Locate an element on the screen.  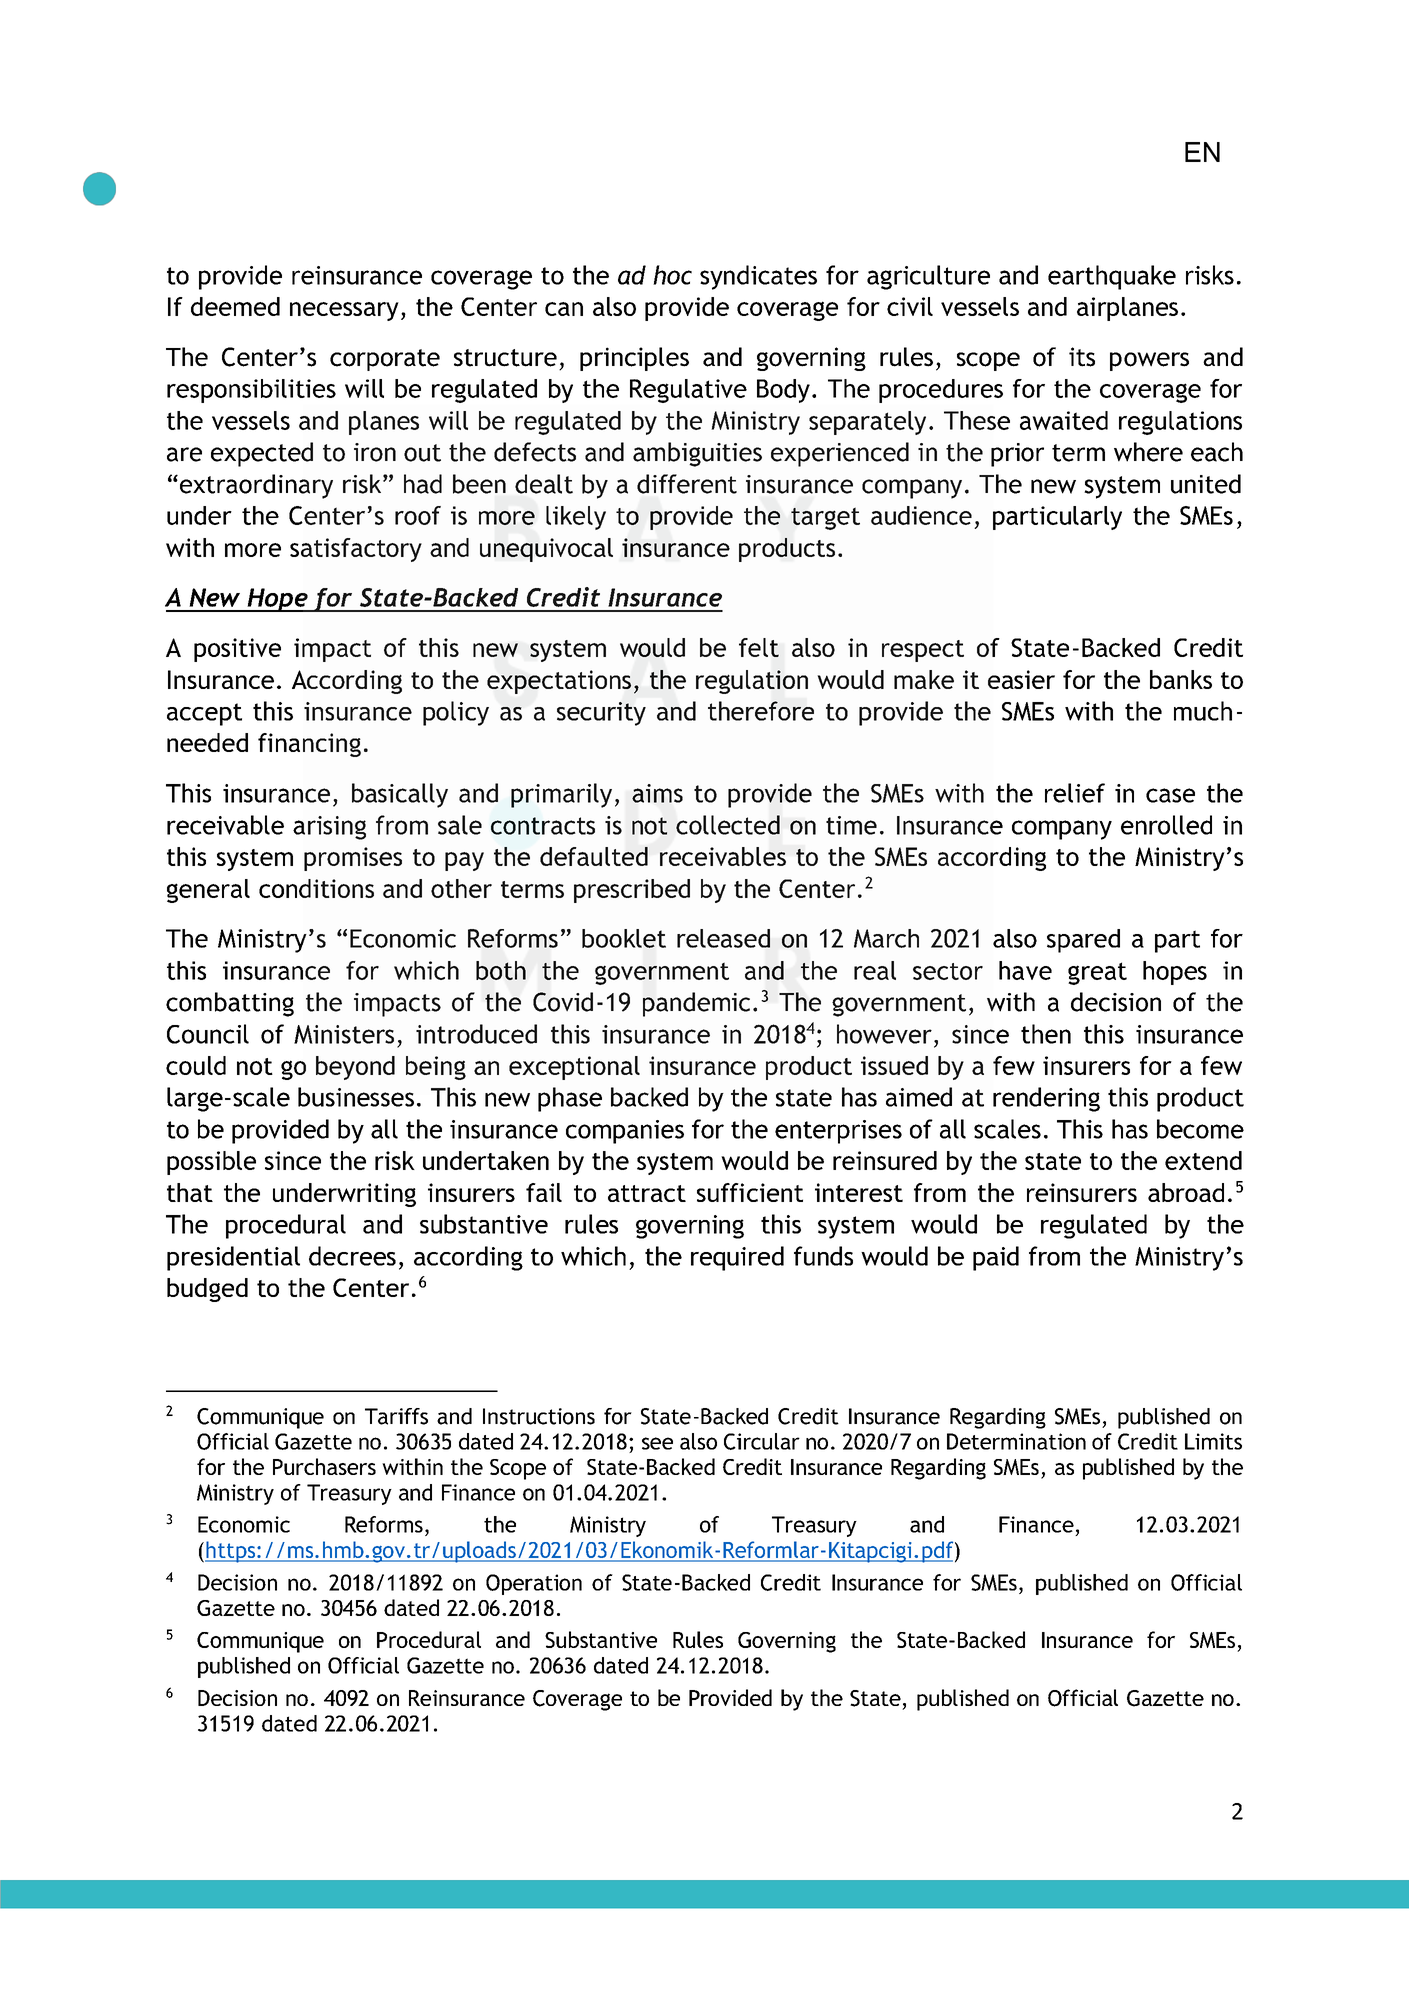
hoc is located at coordinates (672, 275).
